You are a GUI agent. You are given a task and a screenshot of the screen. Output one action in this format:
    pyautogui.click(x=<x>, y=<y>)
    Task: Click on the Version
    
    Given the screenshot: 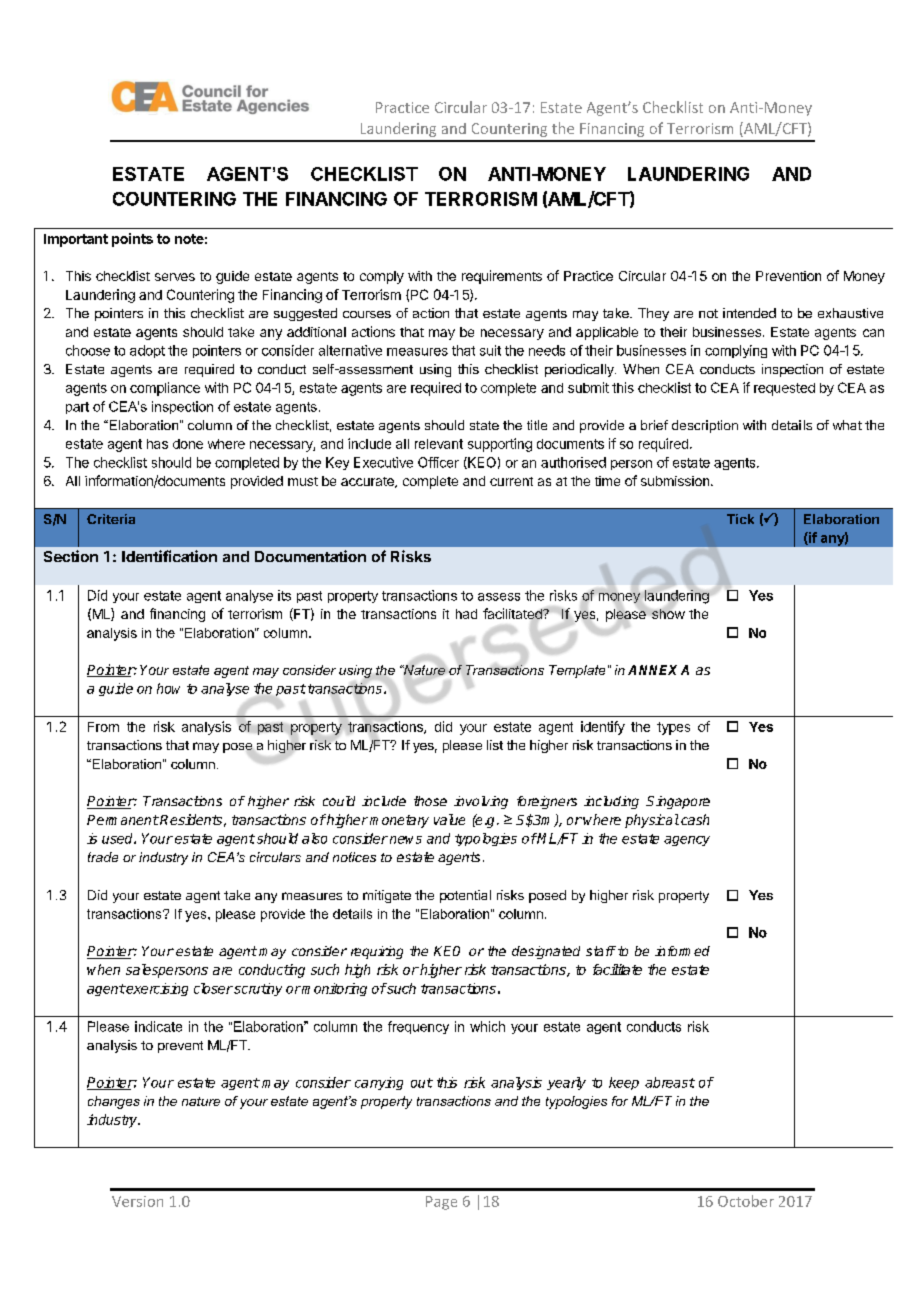 What is the action you would take?
    pyautogui.click(x=137, y=1201)
